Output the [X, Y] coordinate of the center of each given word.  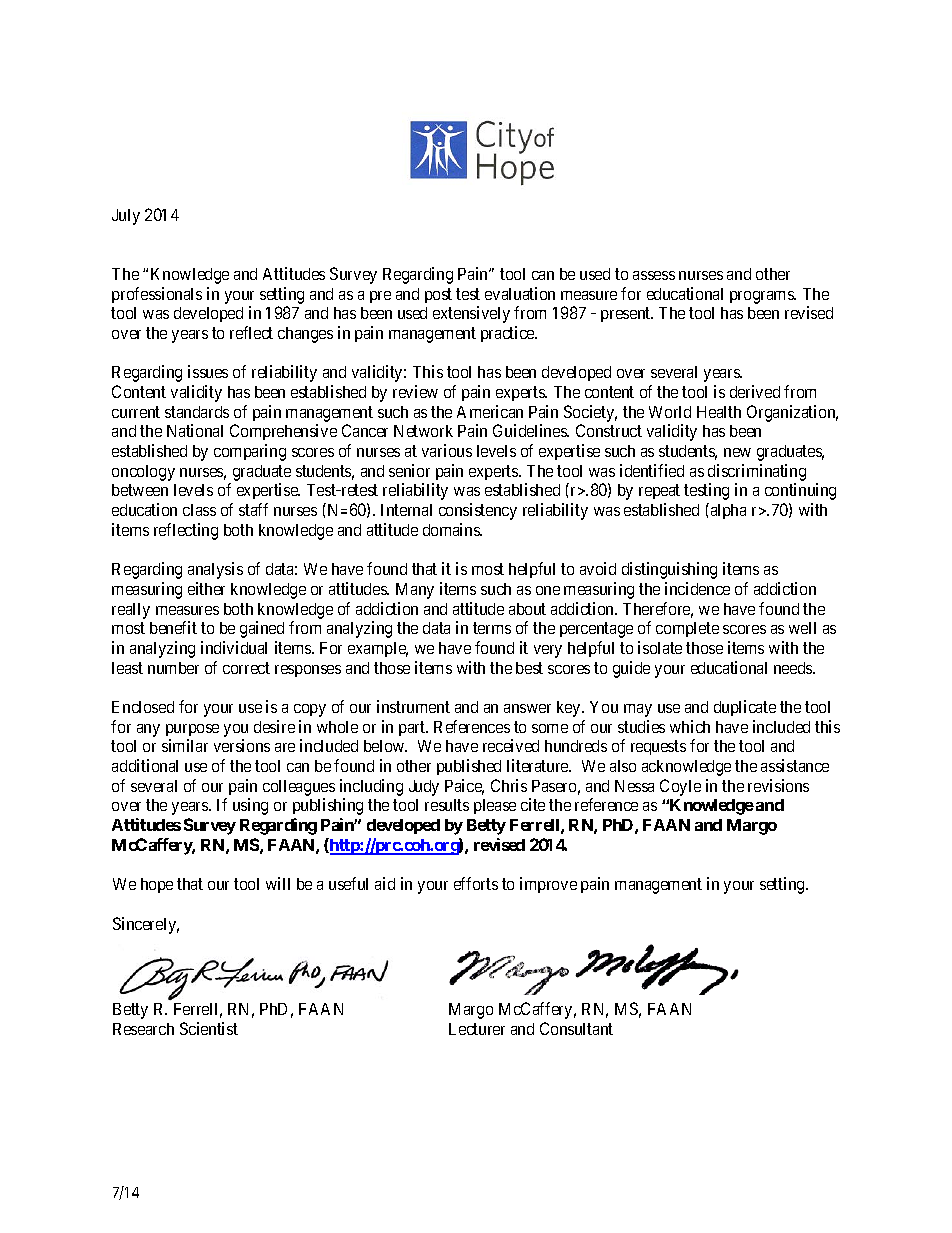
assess [654, 275]
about [527, 609]
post [438, 295]
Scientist [209, 1028]
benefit [173, 627]
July [126, 217]
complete [687, 629]
